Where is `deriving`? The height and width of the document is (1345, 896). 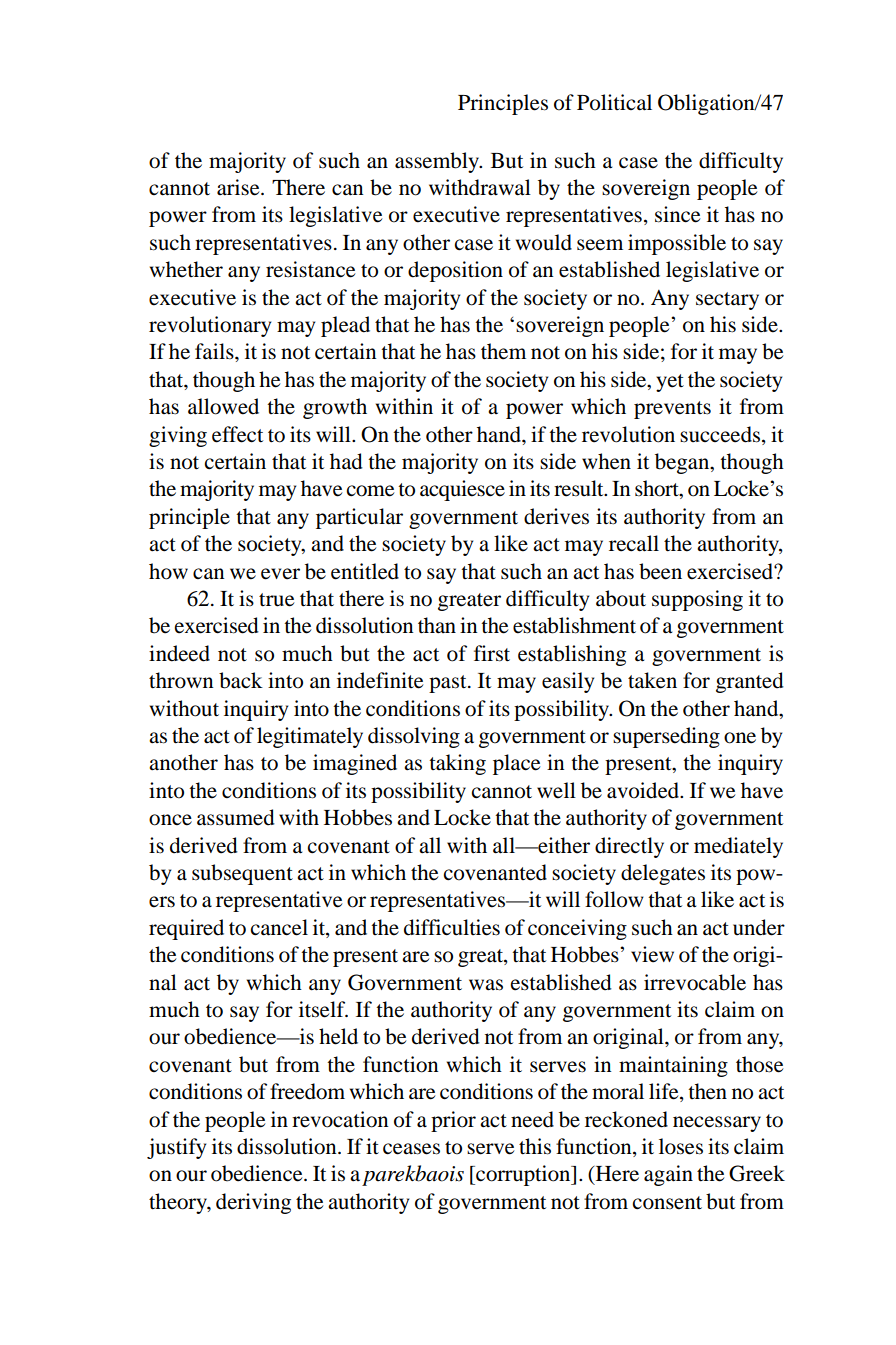 deriving is located at coordinates (253, 1203).
